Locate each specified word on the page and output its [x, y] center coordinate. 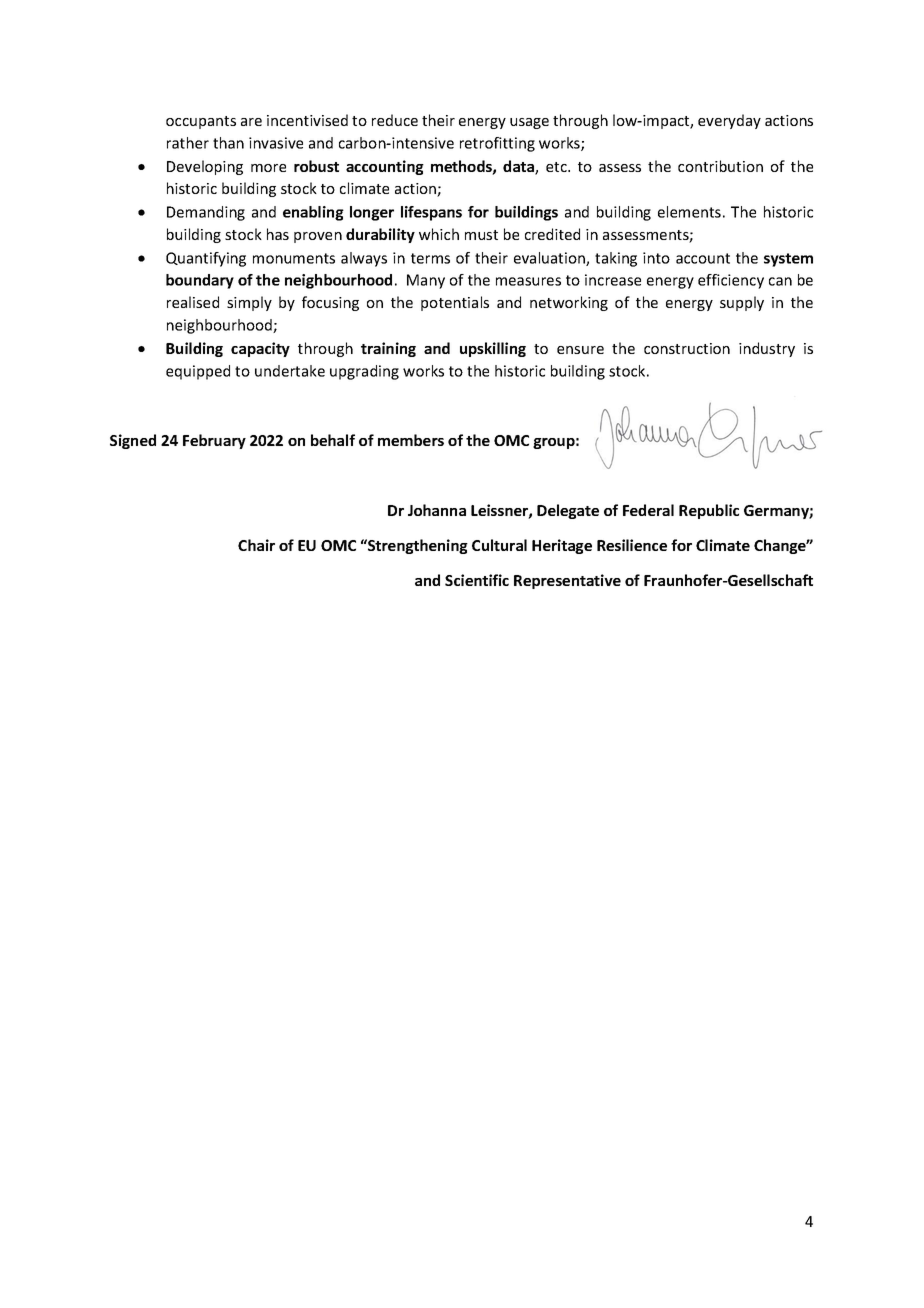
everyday [729, 121]
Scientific [477, 580]
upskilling [493, 349]
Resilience [632, 545]
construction [687, 348]
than [228, 143]
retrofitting [497, 144]
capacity [260, 349]
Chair [256, 545]
